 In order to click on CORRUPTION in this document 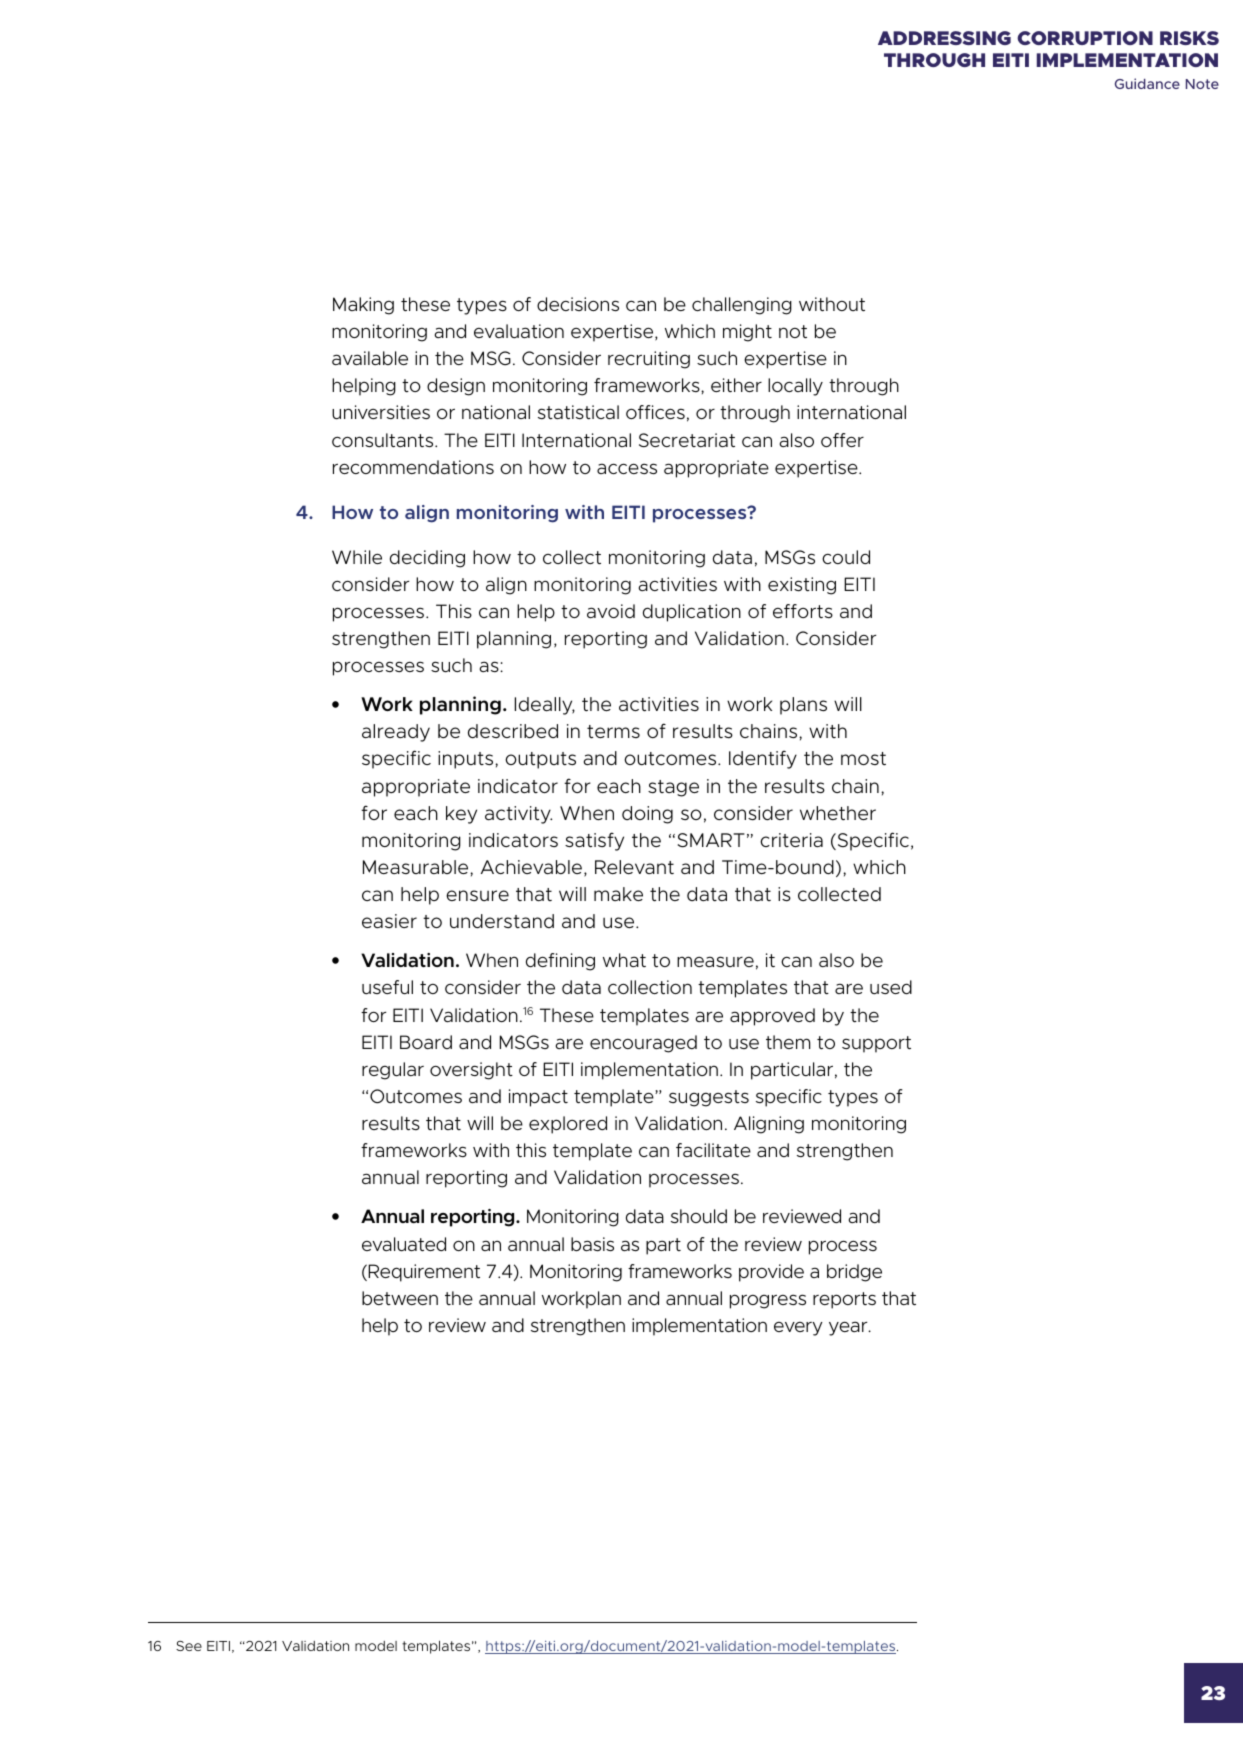, I will do `click(1085, 38)`.
